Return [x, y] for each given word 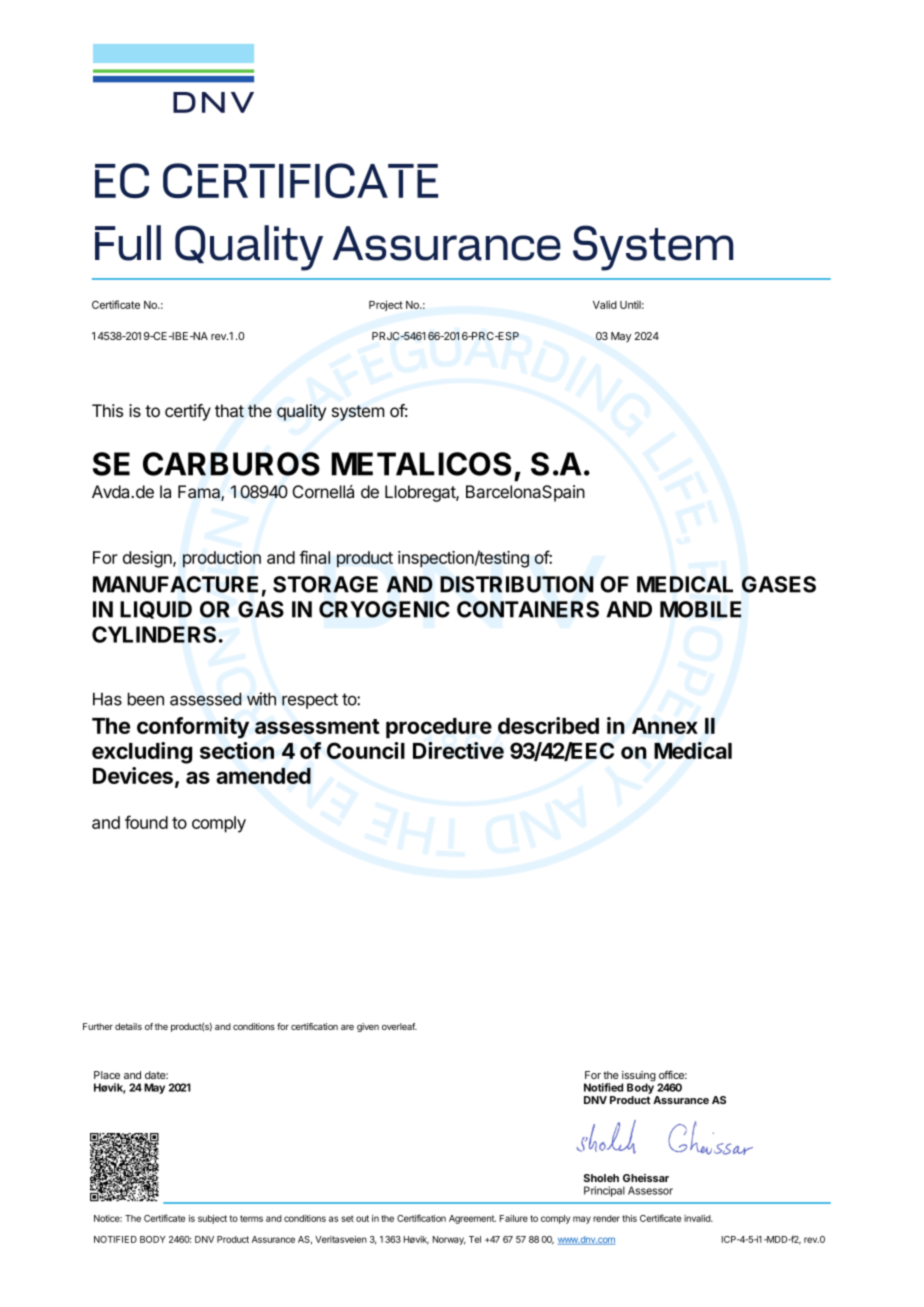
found [146, 822]
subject [212, 1219]
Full [128, 243]
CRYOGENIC [384, 609]
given [368, 1027]
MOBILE [700, 609]
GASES [779, 584]
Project [386, 305]
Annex [665, 726]
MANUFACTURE [175, 584]
